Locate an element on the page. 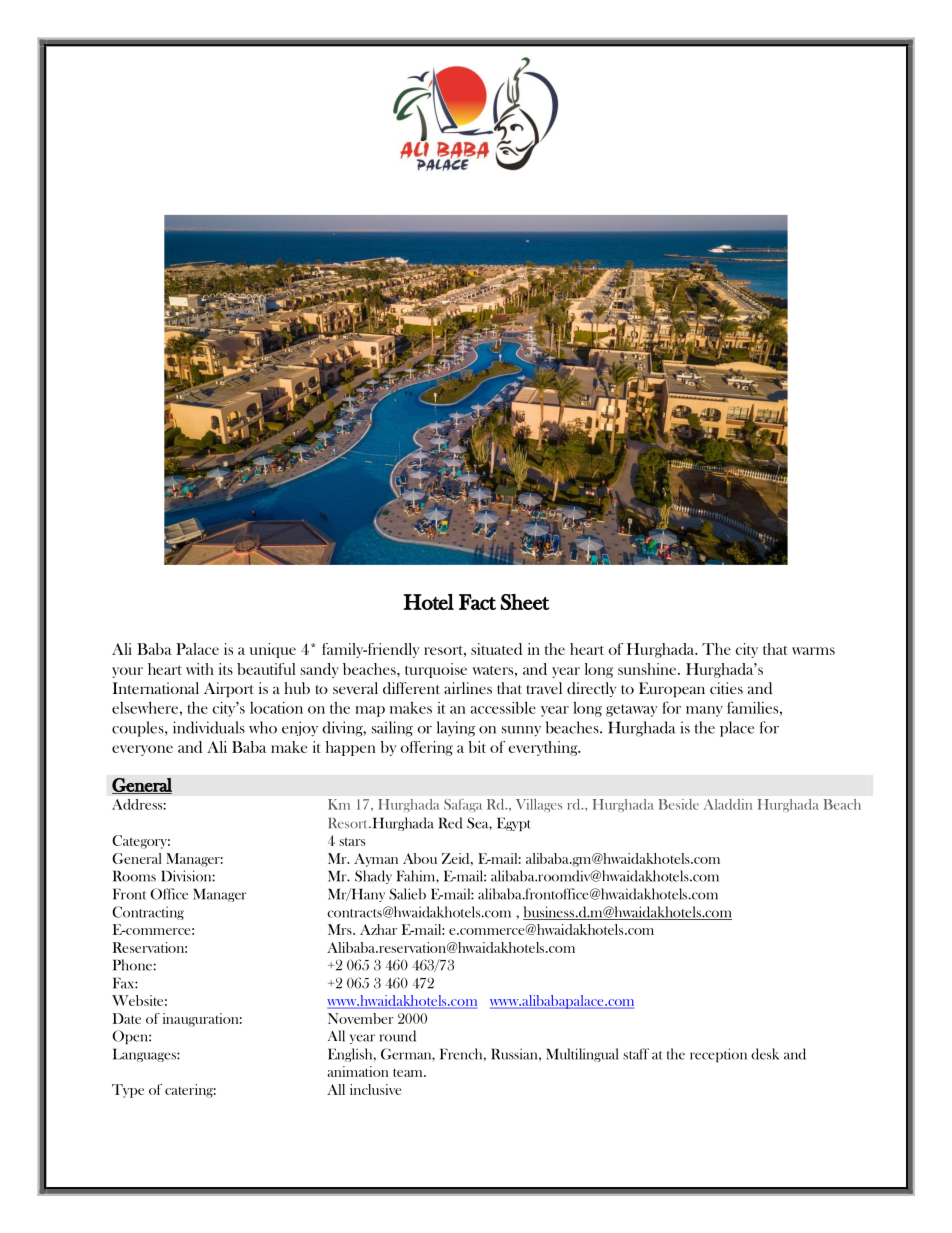  Rooms is located at coordinates (134, 876).
